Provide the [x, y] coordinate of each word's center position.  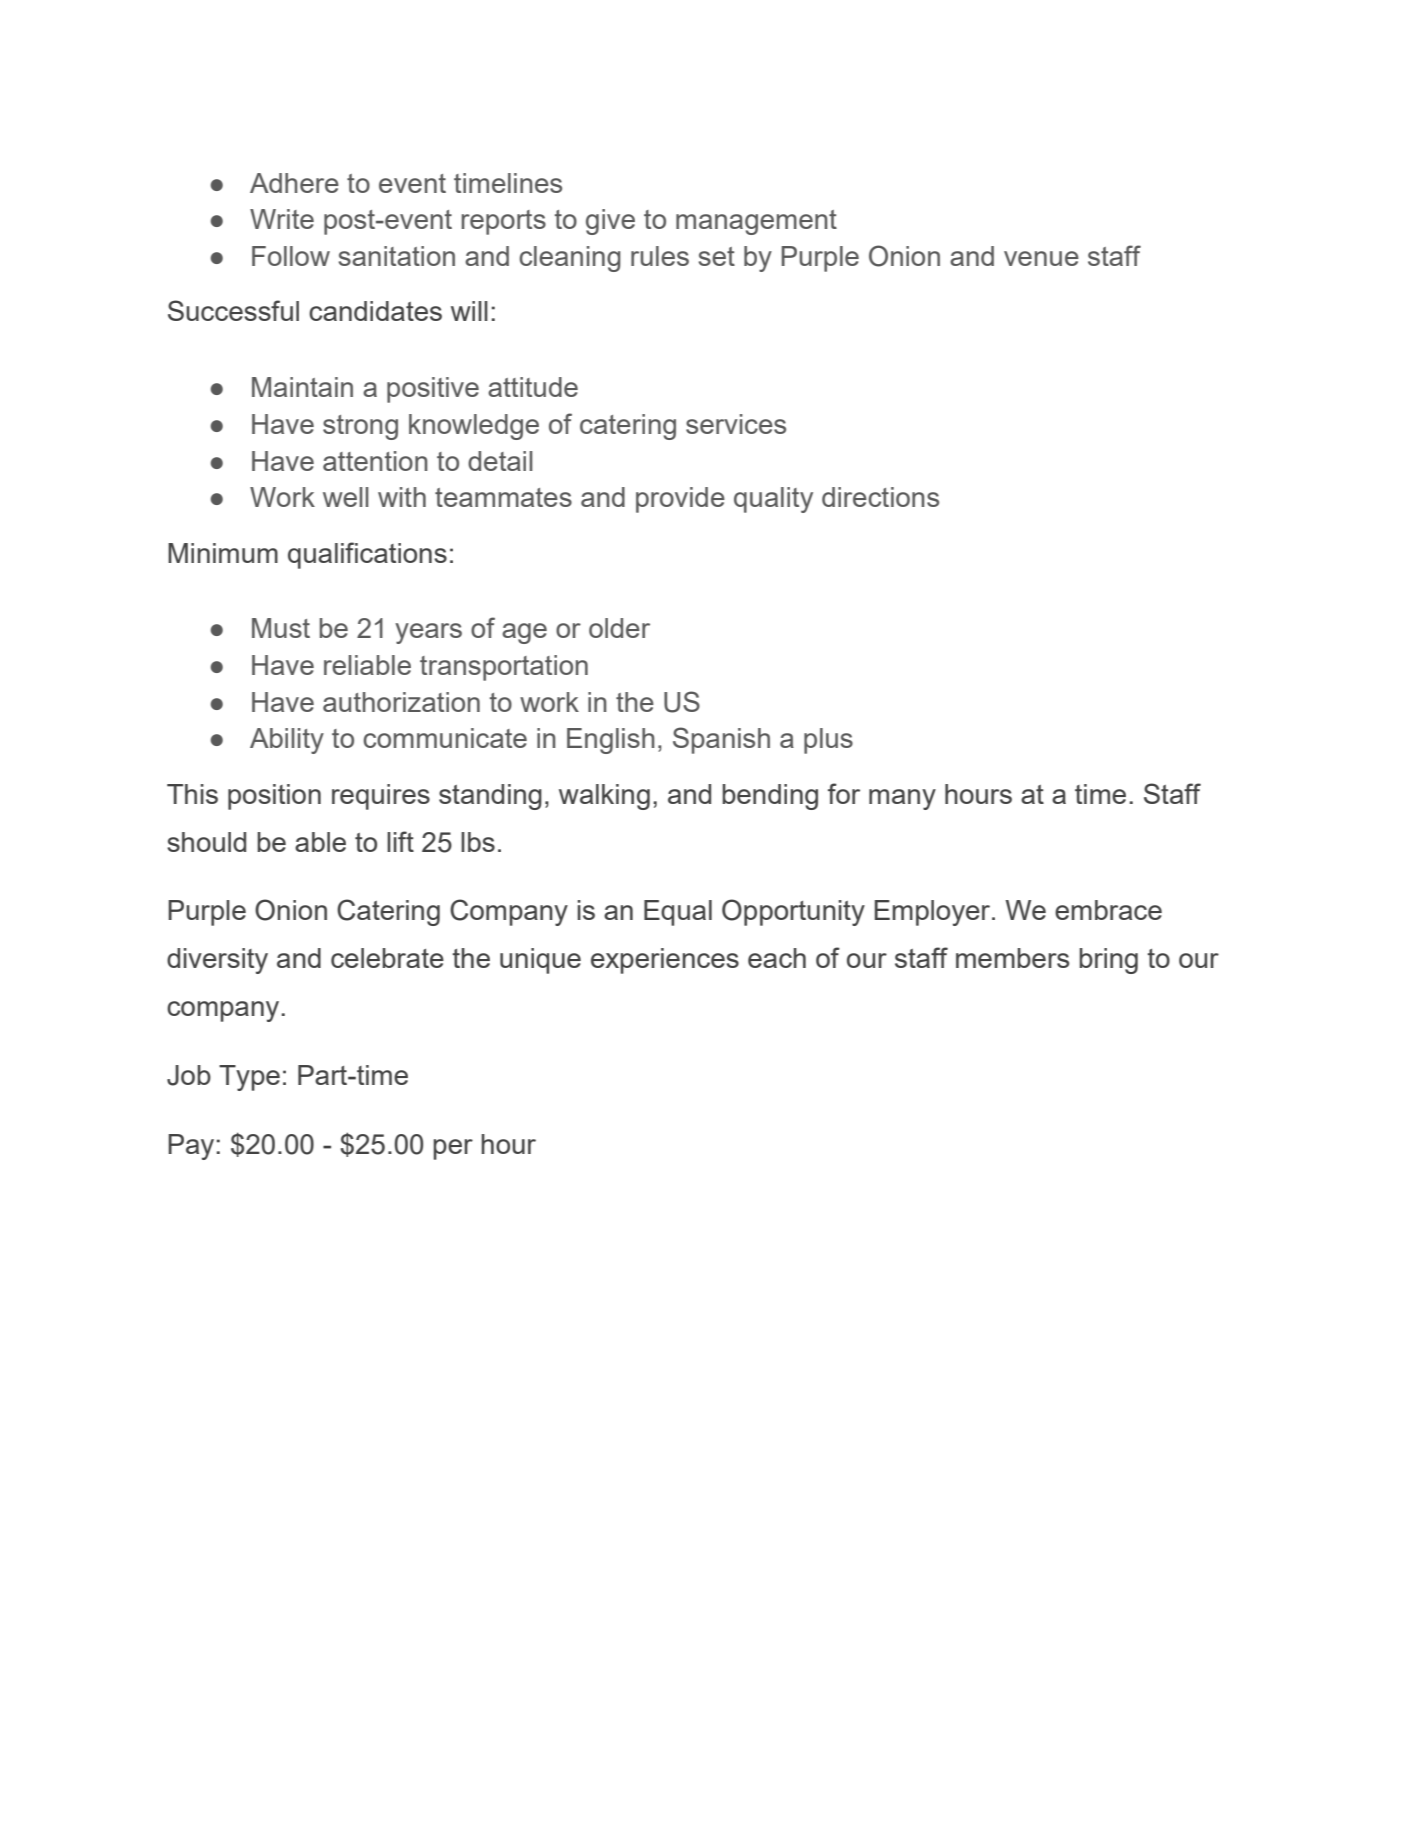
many [902, 799]
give [610, 222]
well [346, 497]
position [274, 797]
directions [880, 497]
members [1012, 958]
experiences [665, 961]
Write [282, 219]
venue [1041, 258]
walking [604, 797]
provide [680, 500]
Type [249, 1078]
